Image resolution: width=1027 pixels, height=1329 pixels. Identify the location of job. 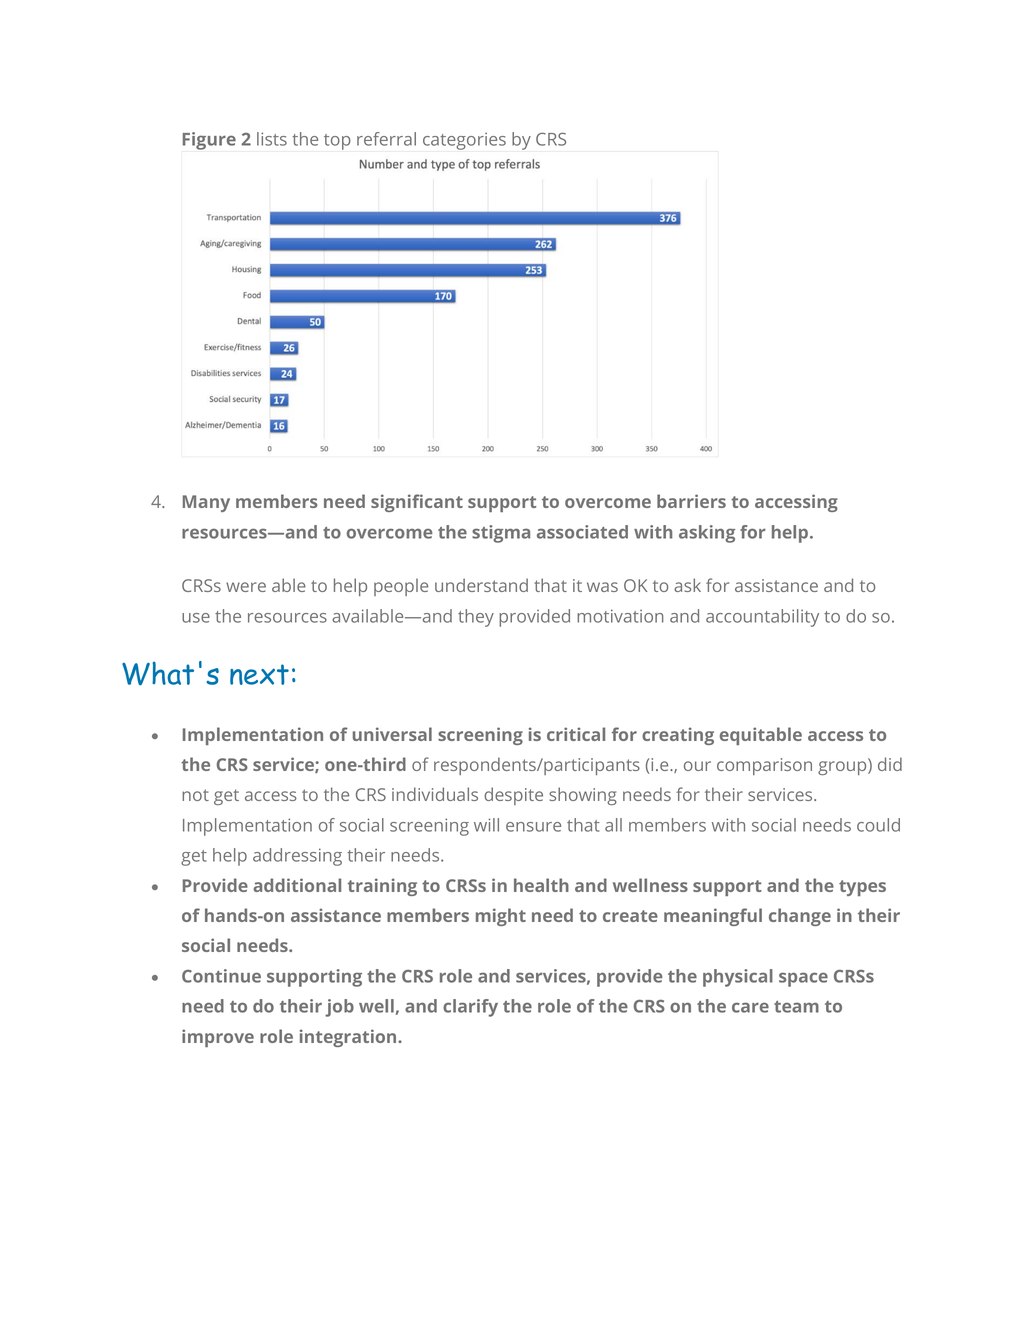
(339, 1008).
